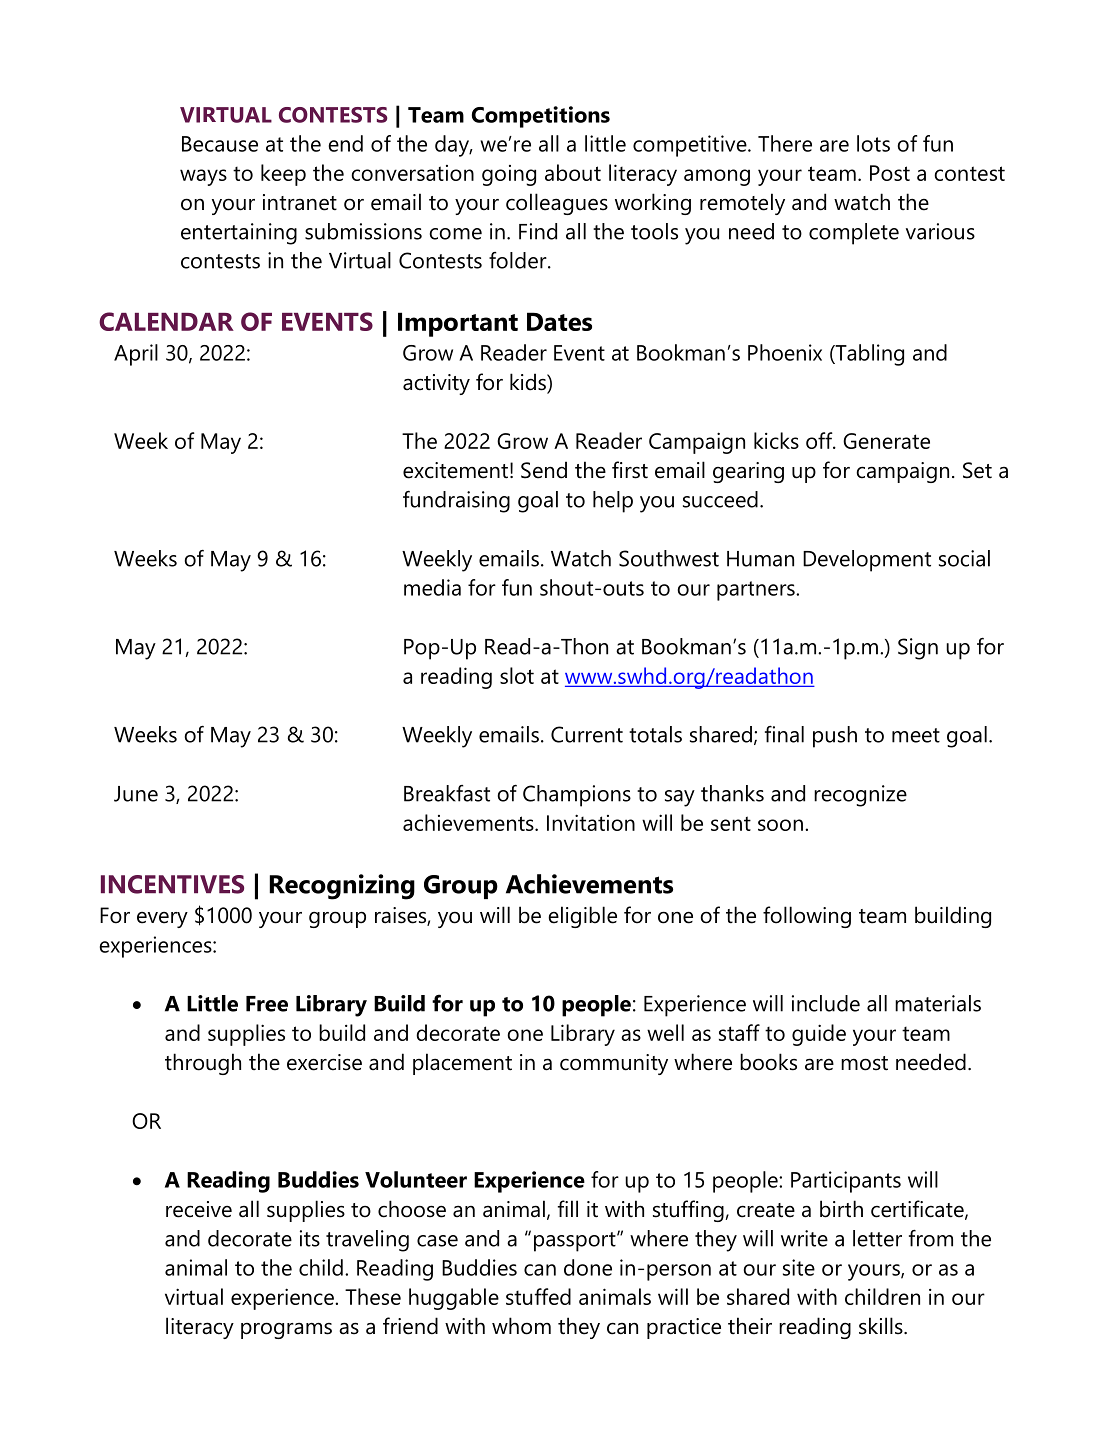 The image size is (1119, 1448). Describe the element at coordinates (220, 144) in the page. I see `Because` at that location.
